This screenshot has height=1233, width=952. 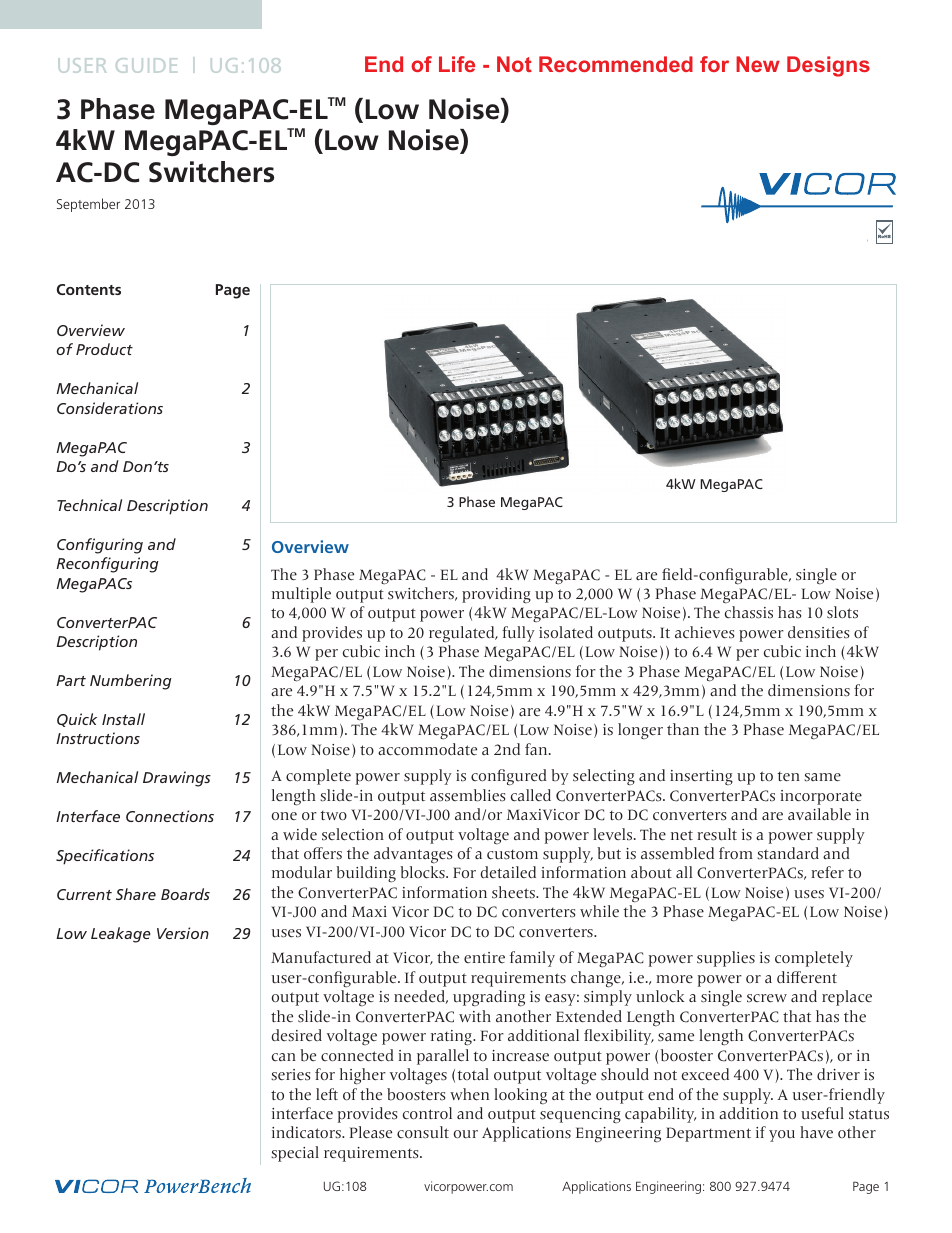 I want to click on Life, so click(x=457, y=64).
